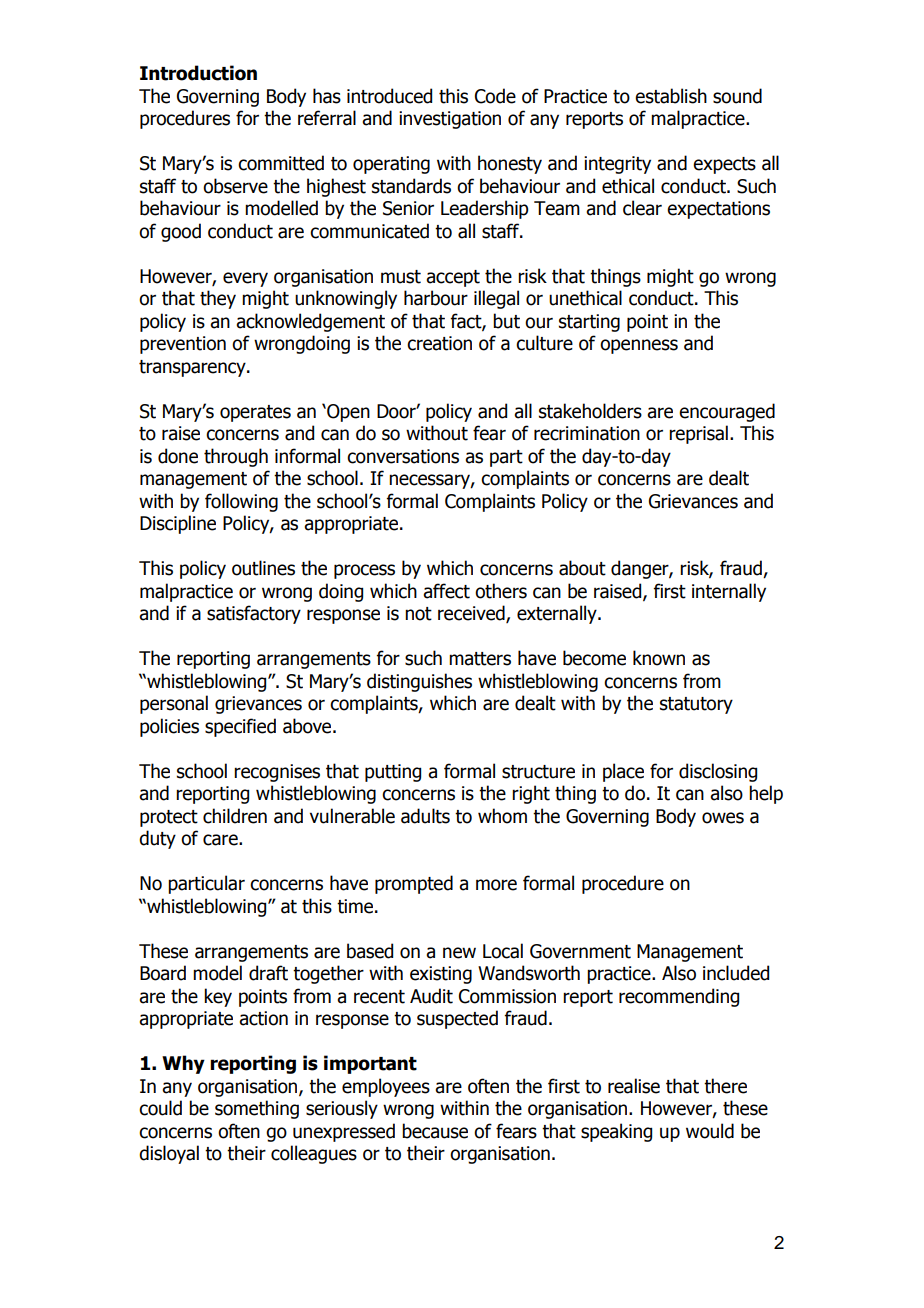 The image size is (924, 1308). What do you see at coordinates (718, 772) in the screenshot?
I see `disclosing` at bounding box center [718, 772].
